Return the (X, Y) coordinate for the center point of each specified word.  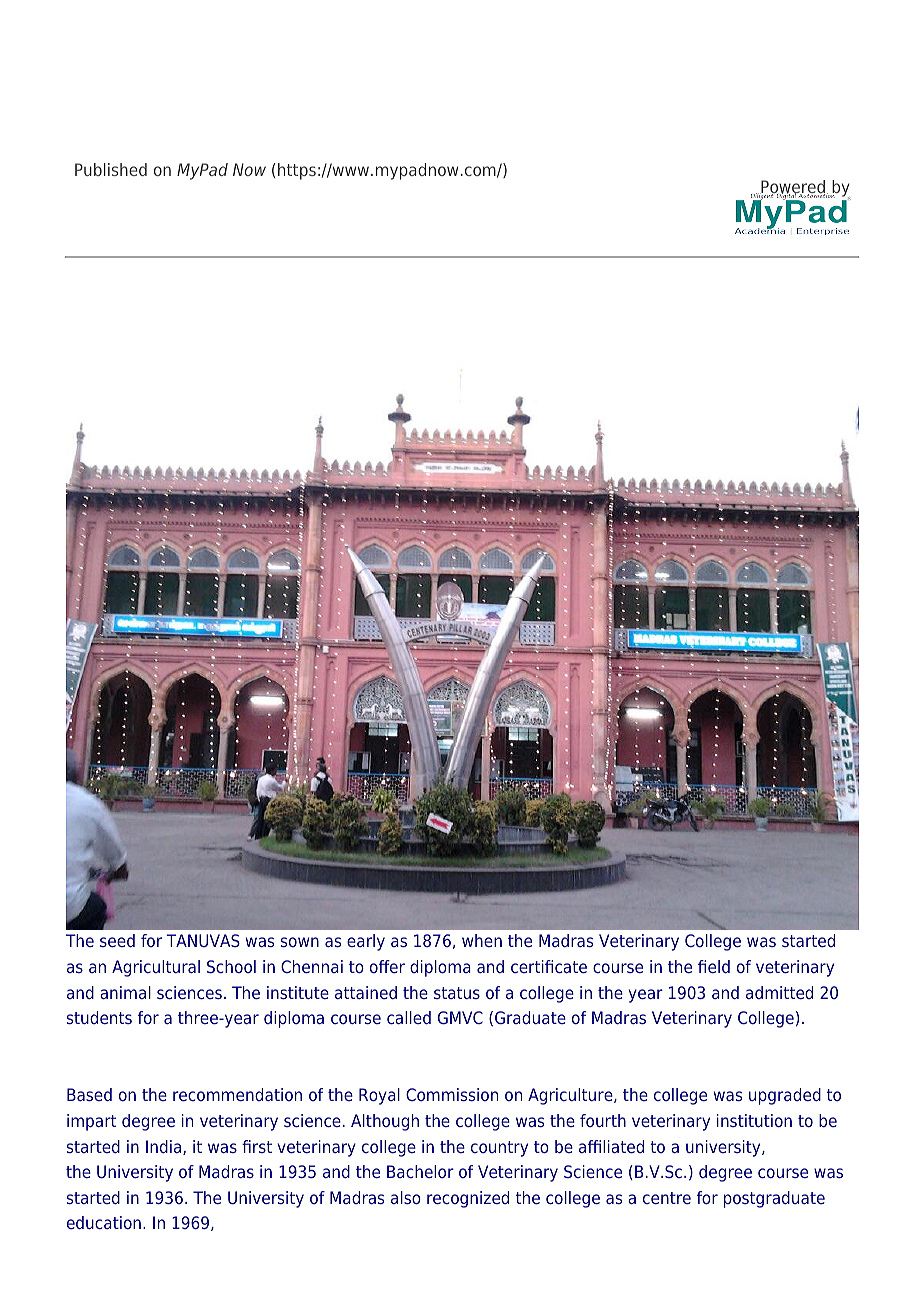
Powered (793, 188)
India (165, 1147)
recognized (468, 1199)
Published (111, 169)
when (482, 940)
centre (667, 1198)
